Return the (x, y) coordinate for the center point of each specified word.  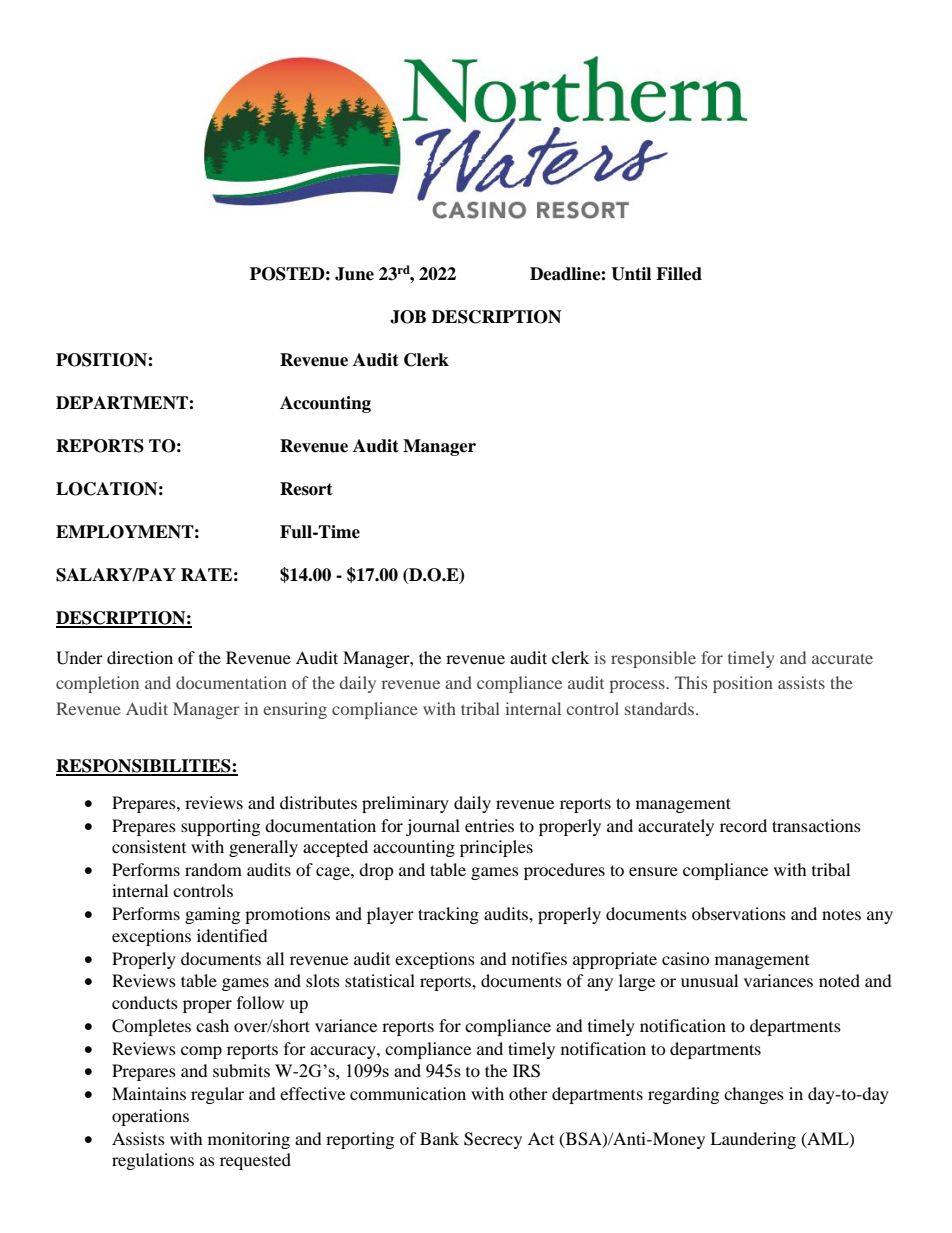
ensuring (295, 710)
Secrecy (493, 1140)
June (354, 274)
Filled (679, 274)
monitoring (249, 1140)
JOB (408, 317)
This (691, 682)
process (638, 686)
